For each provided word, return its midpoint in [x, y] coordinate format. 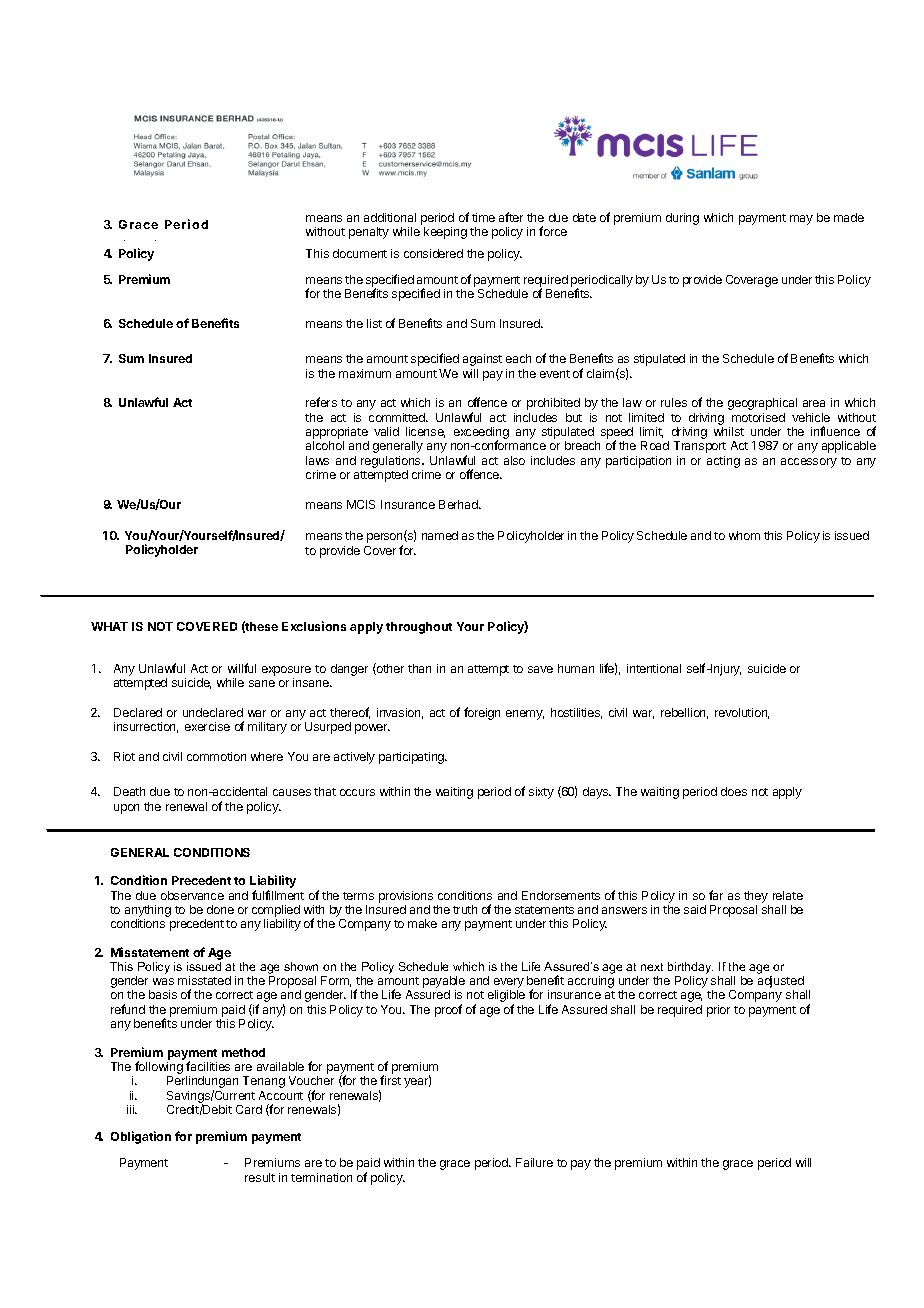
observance [192, 895]
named [440, 535]
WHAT [109, 626]
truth [465, 909]
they [756, 897]
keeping [445, 233]
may [801, 220]
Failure [534, 1162]
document [360, 253]
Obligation [141, 1137]
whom [744, 535]
